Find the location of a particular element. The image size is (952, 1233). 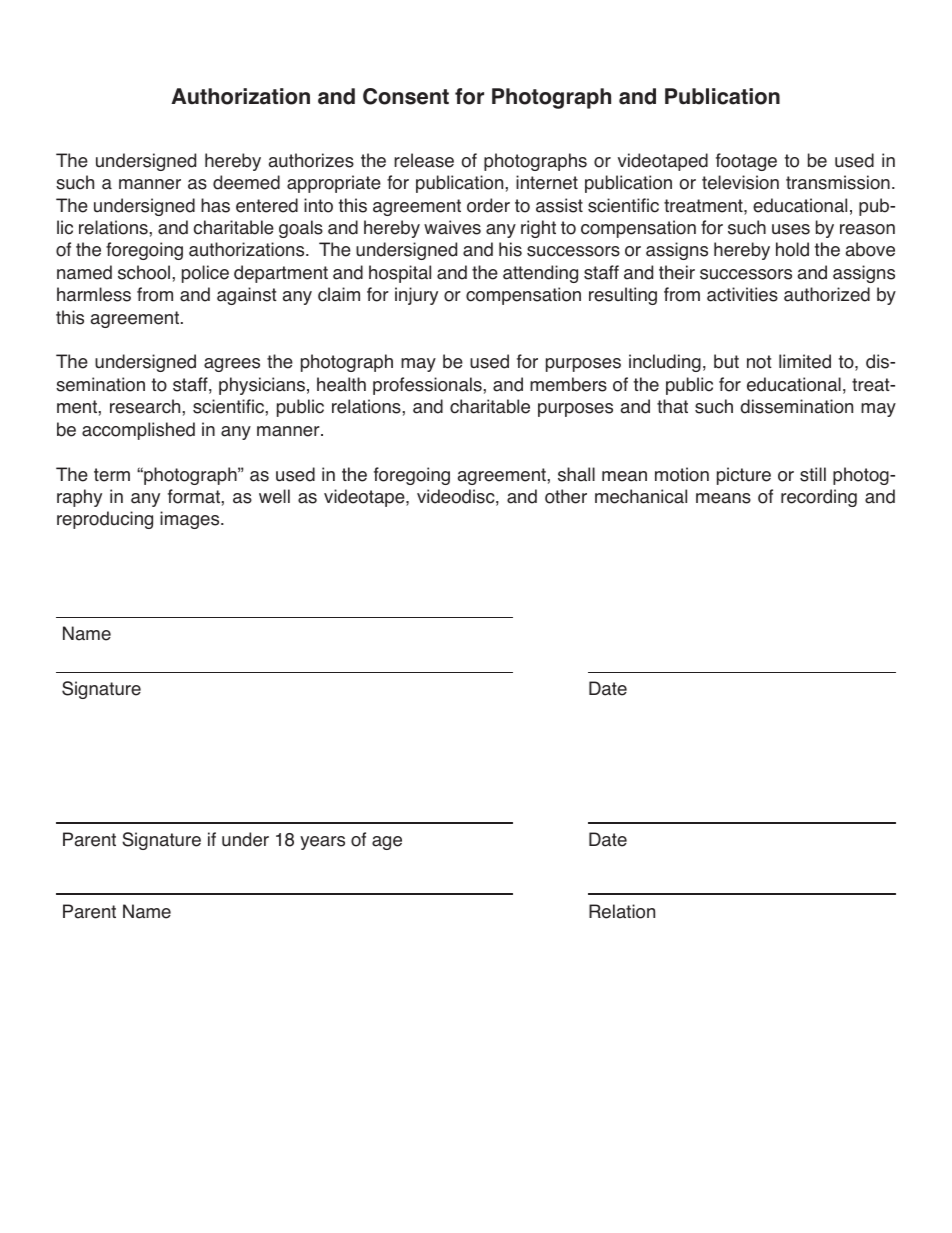

years is located at coordinates (322, 843).
